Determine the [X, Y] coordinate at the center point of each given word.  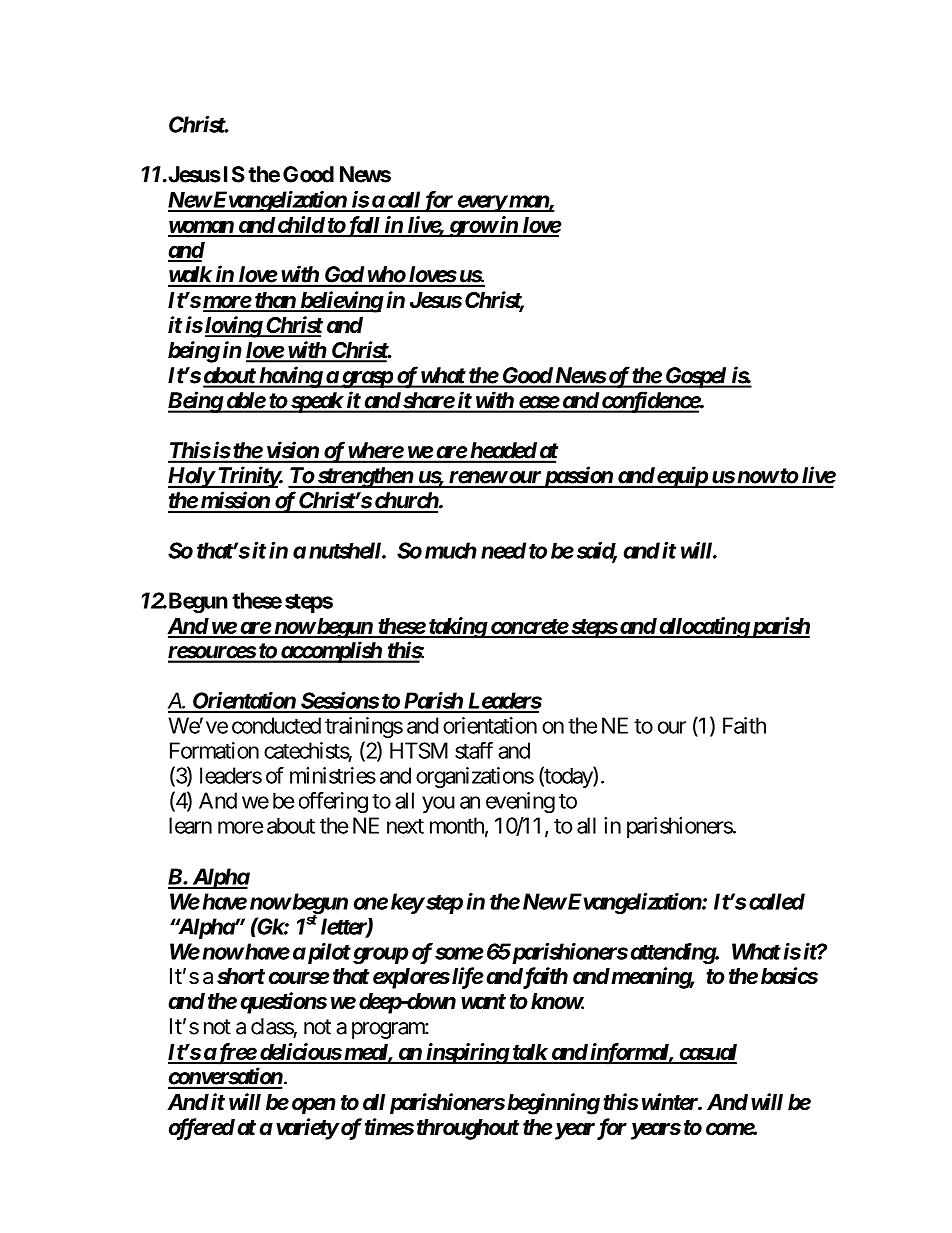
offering [333, 802]
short [241, 976]
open [314, 1106]
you [438, 804]
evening [520, 802]
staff [474, 750]
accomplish [330, 652]
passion [577, 477]
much [451, 550]
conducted [276, 725]
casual [707, 1053]
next [405, 826]
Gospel [696, 377]
